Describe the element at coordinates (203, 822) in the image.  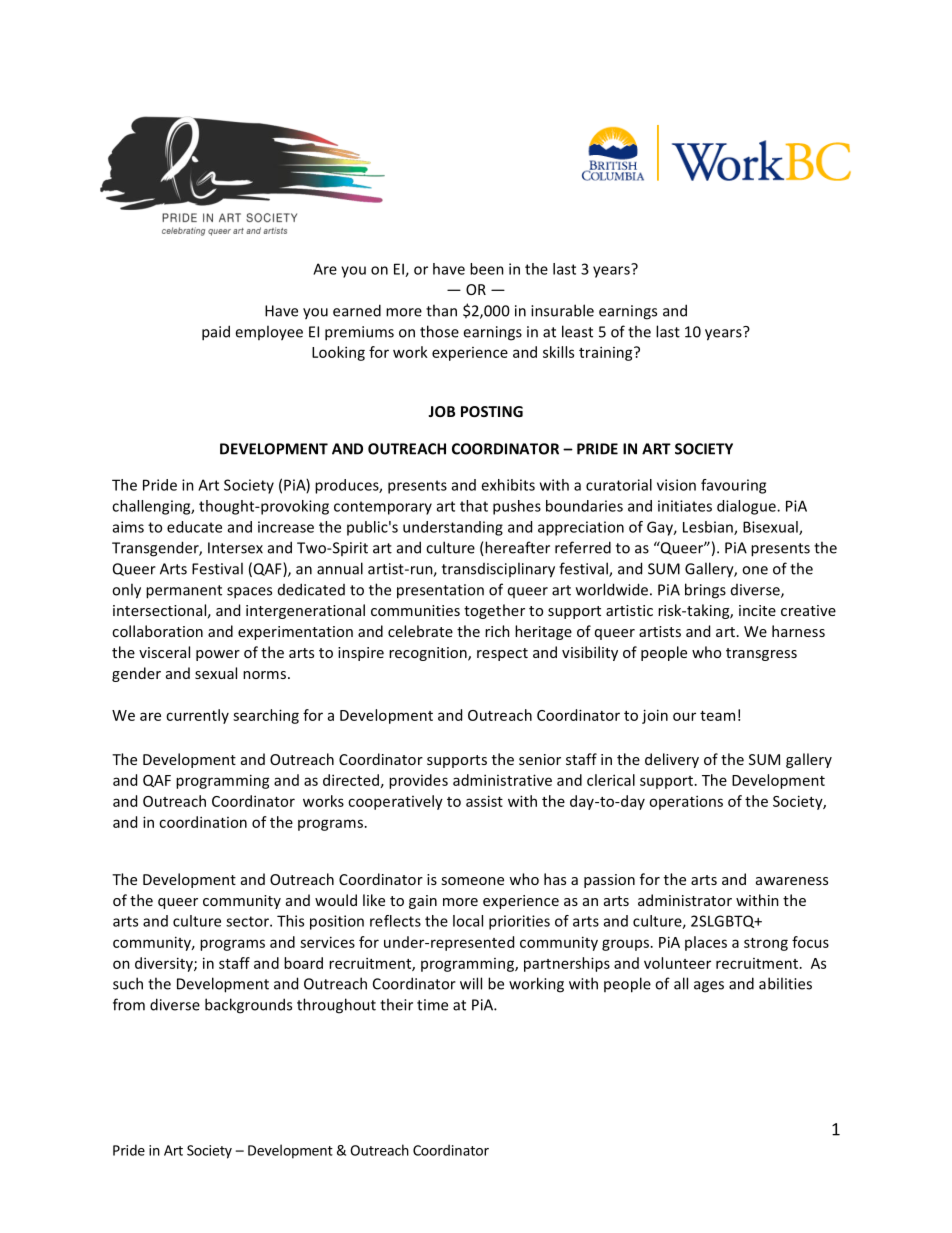
I see `coordination` at that location.
